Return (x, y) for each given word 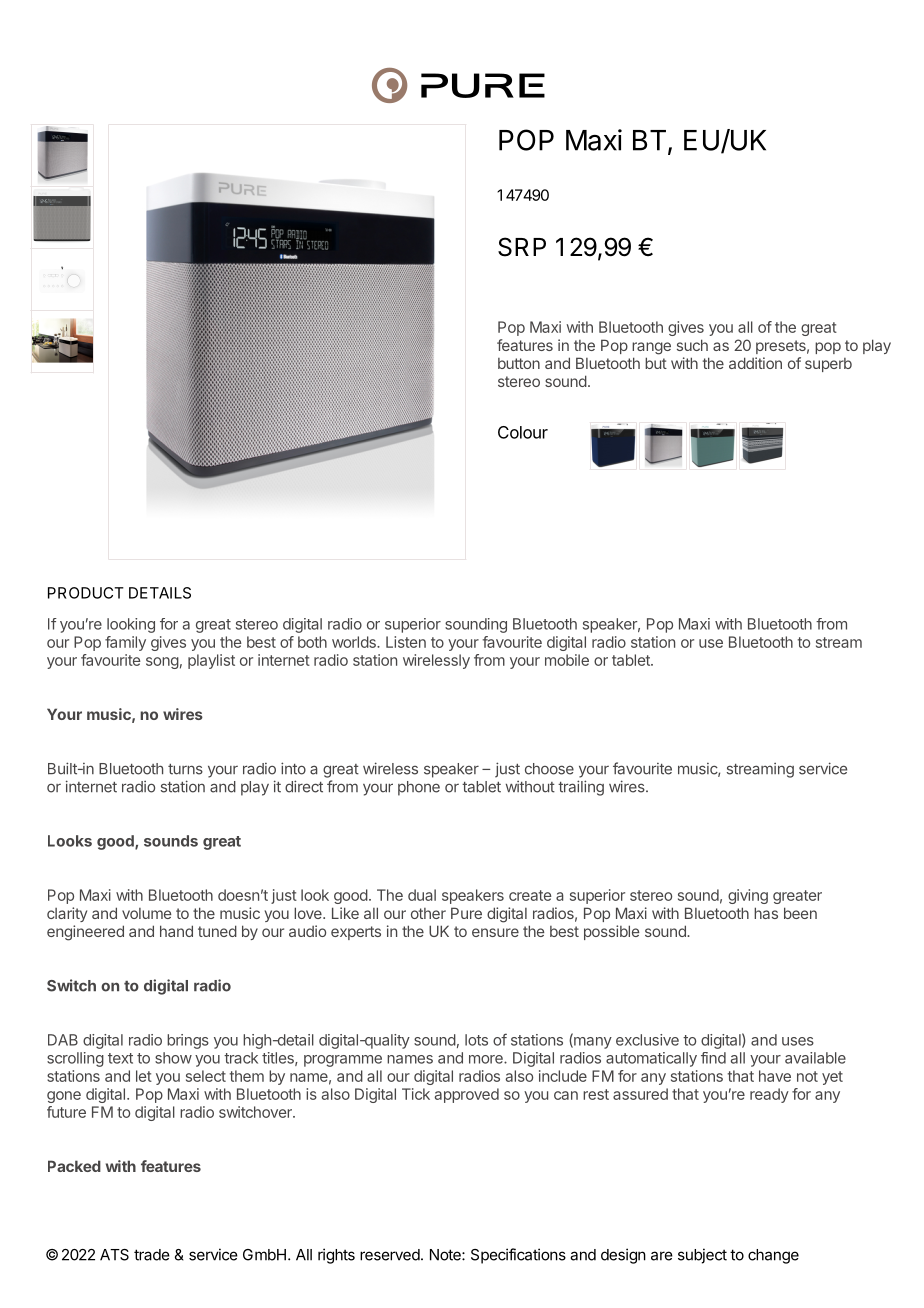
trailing (581, 788)
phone (419, 788)
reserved (390, 1255)
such (692, 345)
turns (185, 769)
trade (152, 1255)
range (651, 348)
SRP (522, 247)
